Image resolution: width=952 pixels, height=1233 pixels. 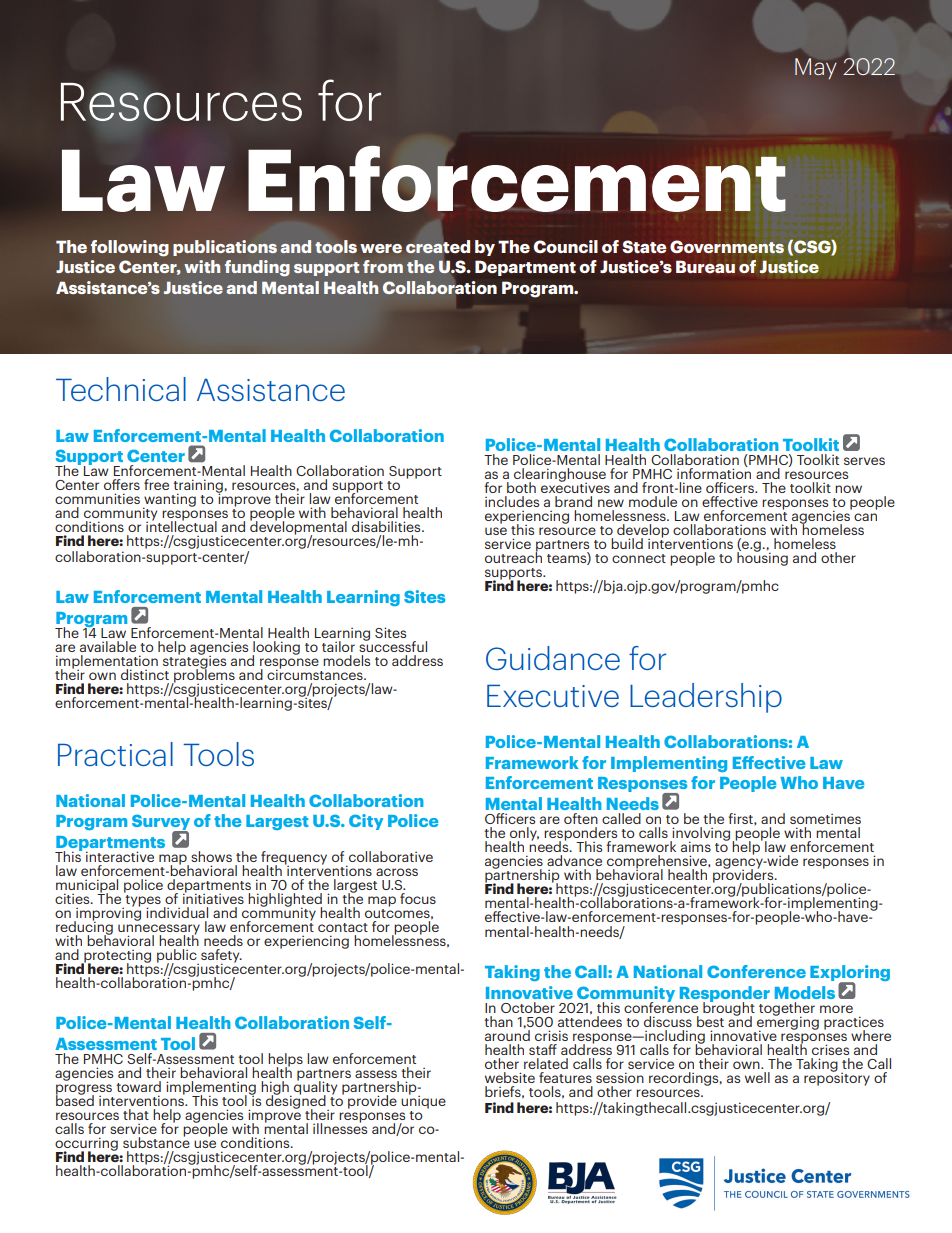 I want to click on Technical, so click(x=121, y=389).
